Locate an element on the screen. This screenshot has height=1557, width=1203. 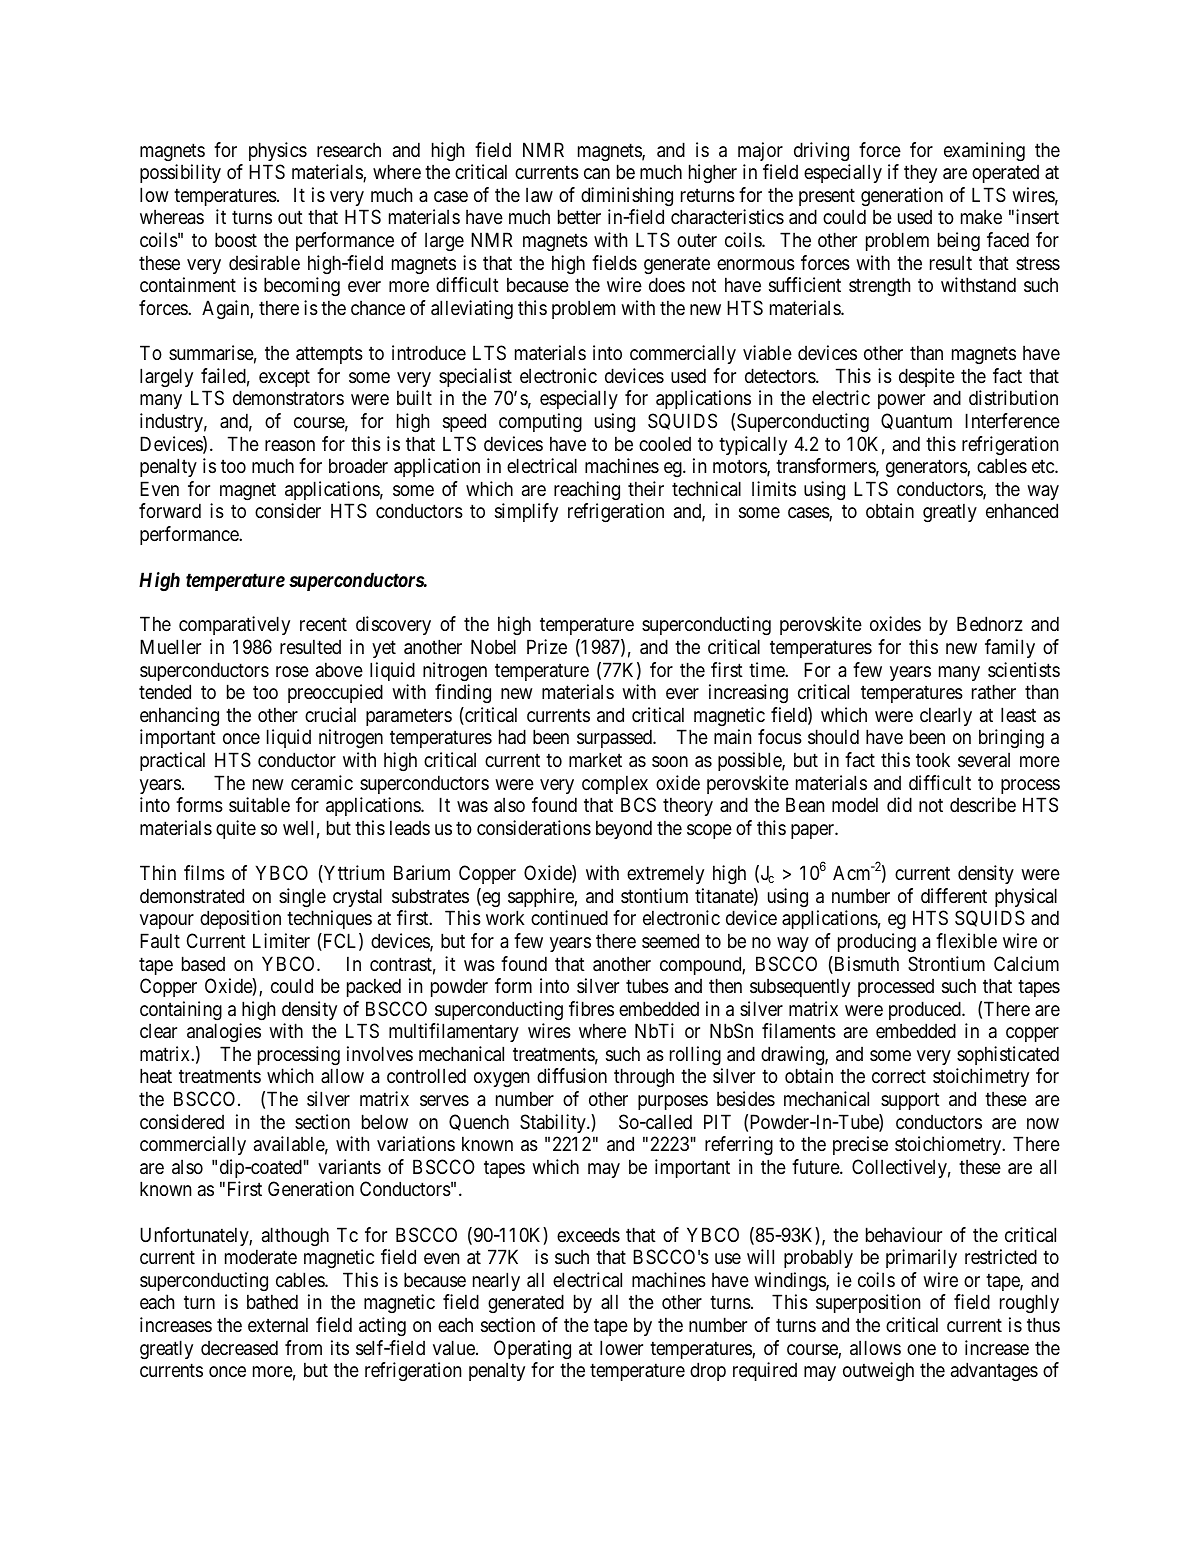
analogies is located at coordinates (224, 1032).
